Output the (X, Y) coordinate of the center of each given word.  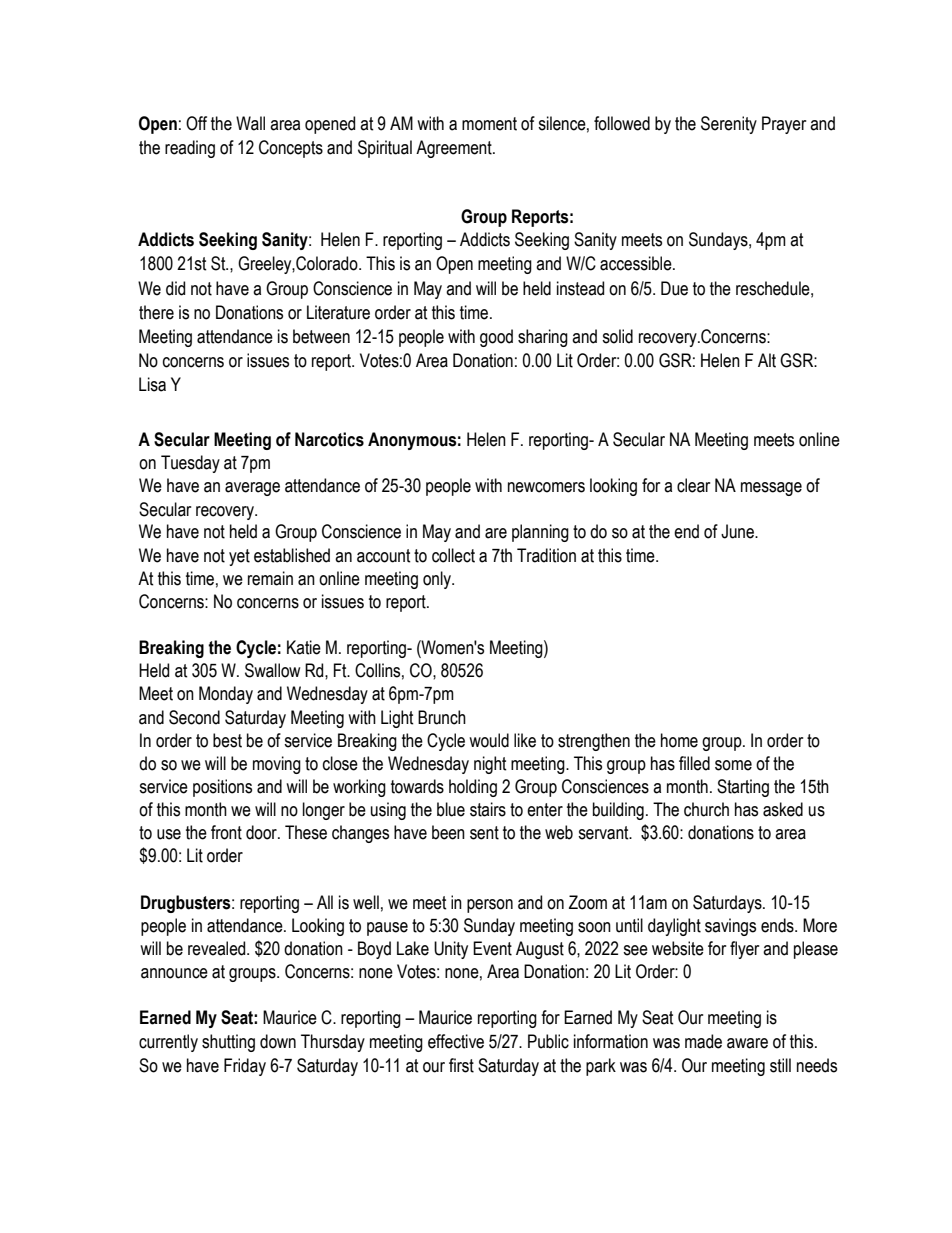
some (733, 765)
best (227, 740)
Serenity (729, 125)
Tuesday (190, 464)
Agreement (455, 149)
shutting (228, 1043)
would (489, 740)
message (771, 489)
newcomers (546, 487)
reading (190, 149)
